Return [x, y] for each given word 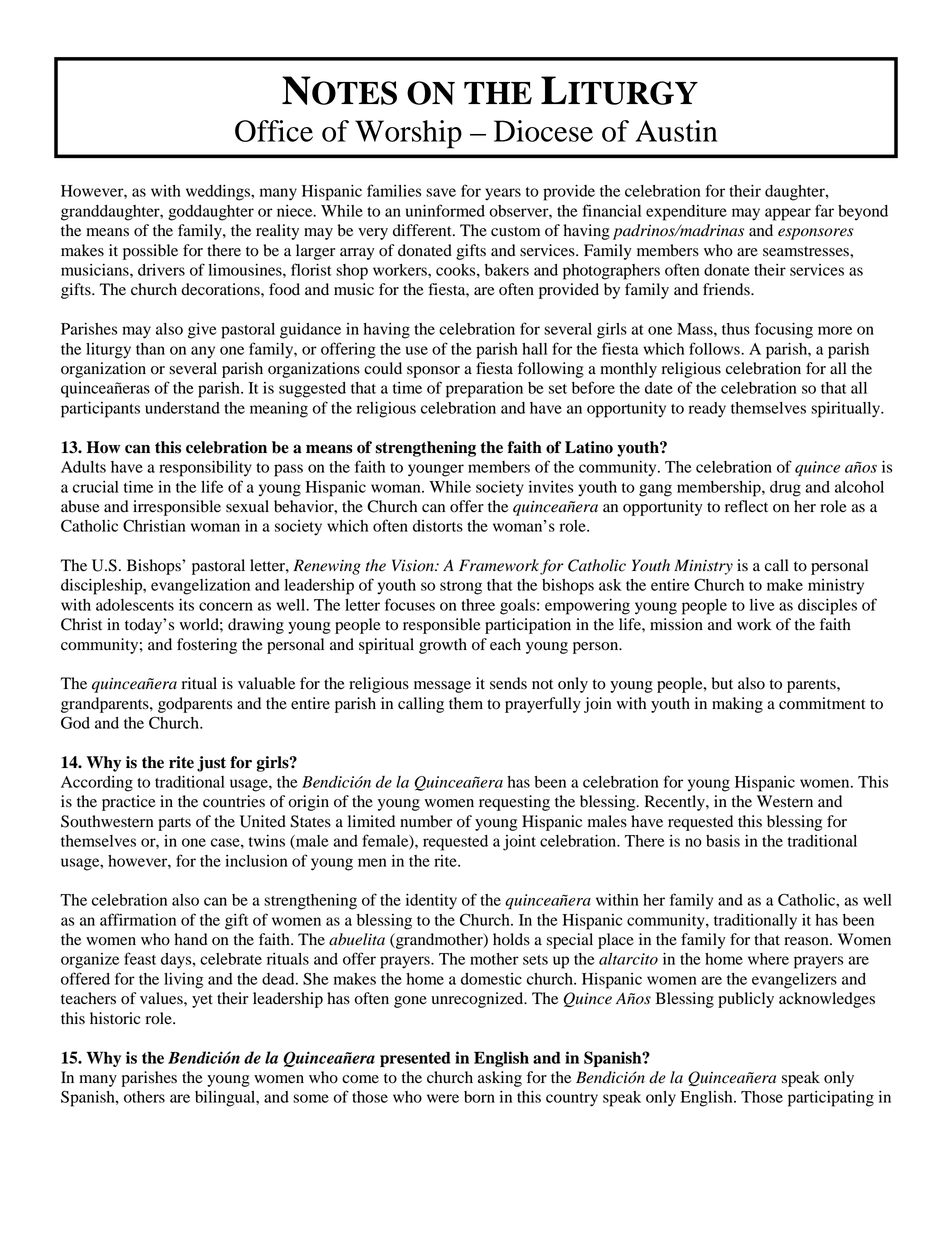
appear [788, 214]
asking [500, 1079]
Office [274, 131]
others [144, 1097]
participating [831, 1099]
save [441, 192]
